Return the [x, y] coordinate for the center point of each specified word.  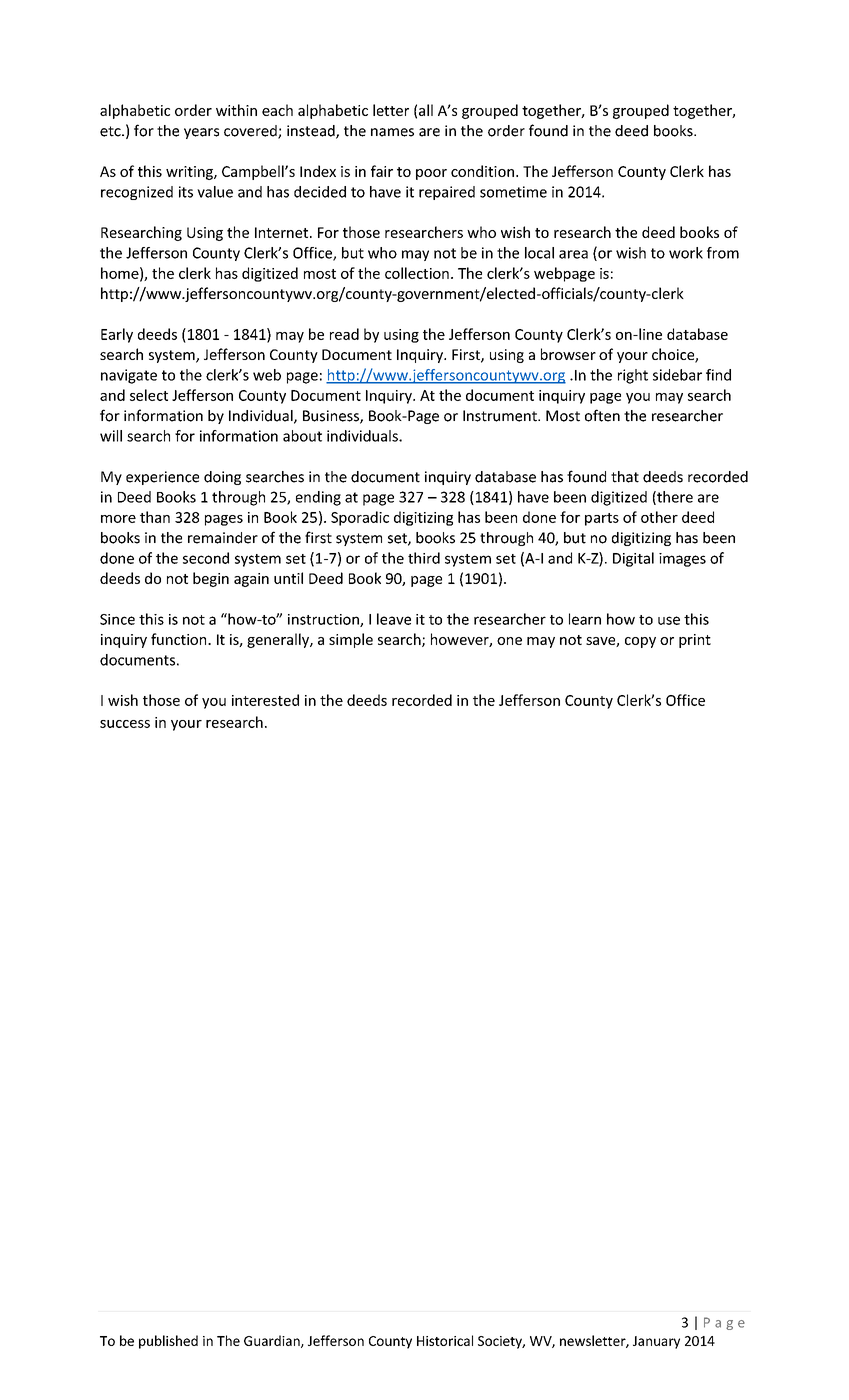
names [392, 132]
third [424, 558]
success [125, 724]
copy [640, 642]
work [686, 253]
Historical [445, 1340]
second [206, 558]
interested [265, 700]
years [201, 133]
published [168, 1342]
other [659, 517]
